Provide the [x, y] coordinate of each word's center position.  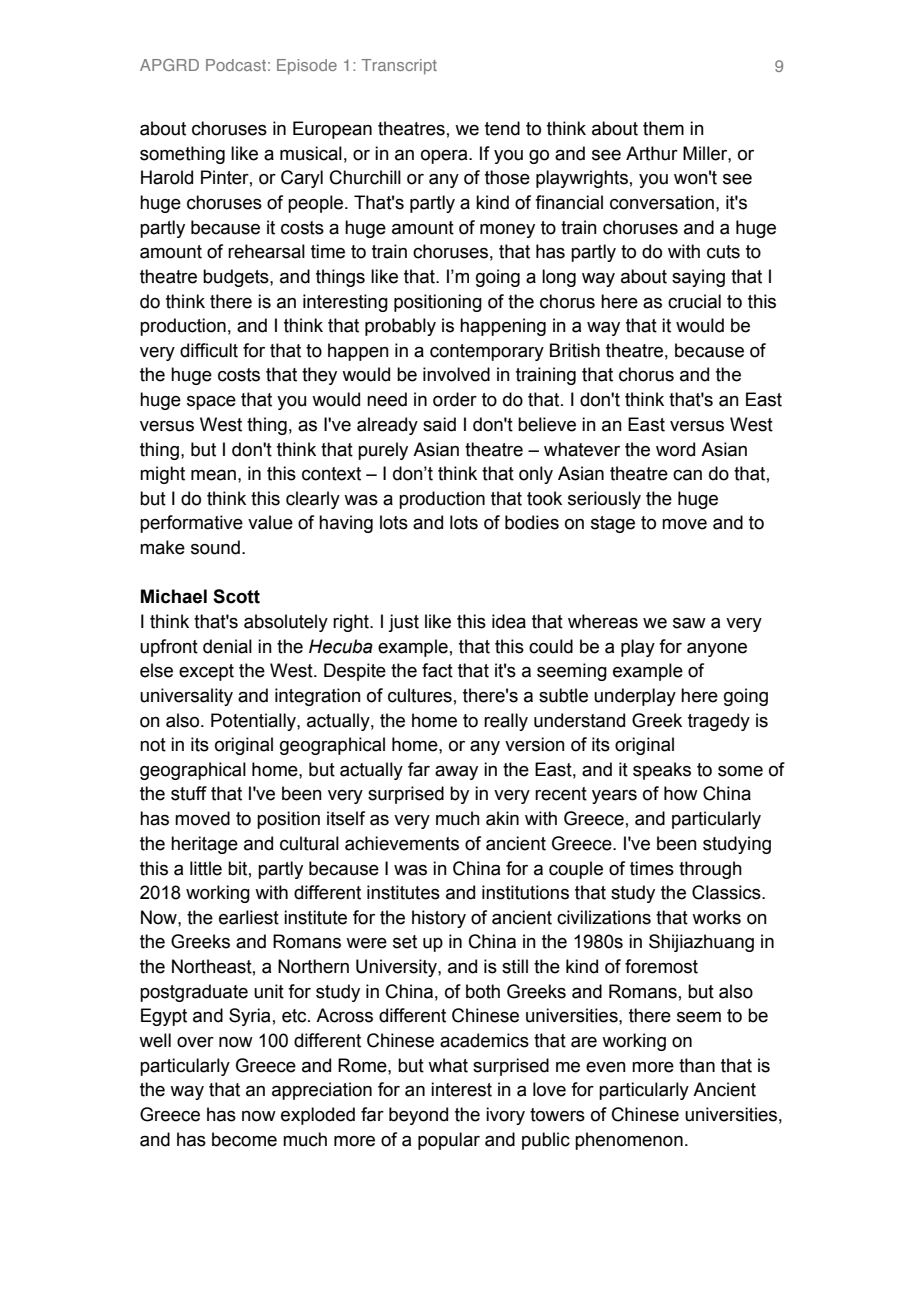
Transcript [399, 67]
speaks [662, 771]
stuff [189, 793]
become [244, 1139]
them [663, 128]
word [675, 449]
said [439, 424]
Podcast [236, 65]
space [211, 403]
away [456, 773]
